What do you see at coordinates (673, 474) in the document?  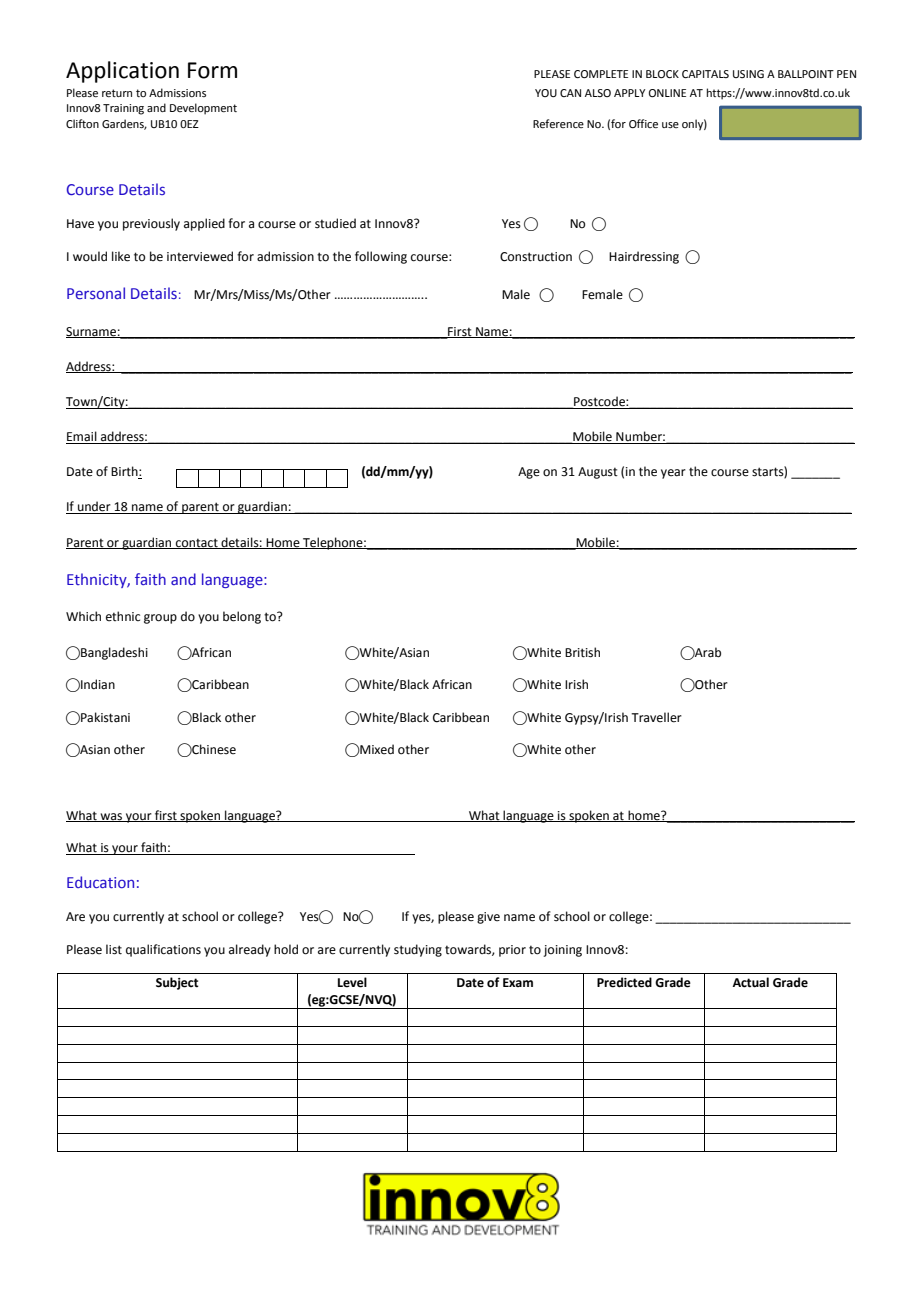 I see `year` at bounding box center [673, 474].
